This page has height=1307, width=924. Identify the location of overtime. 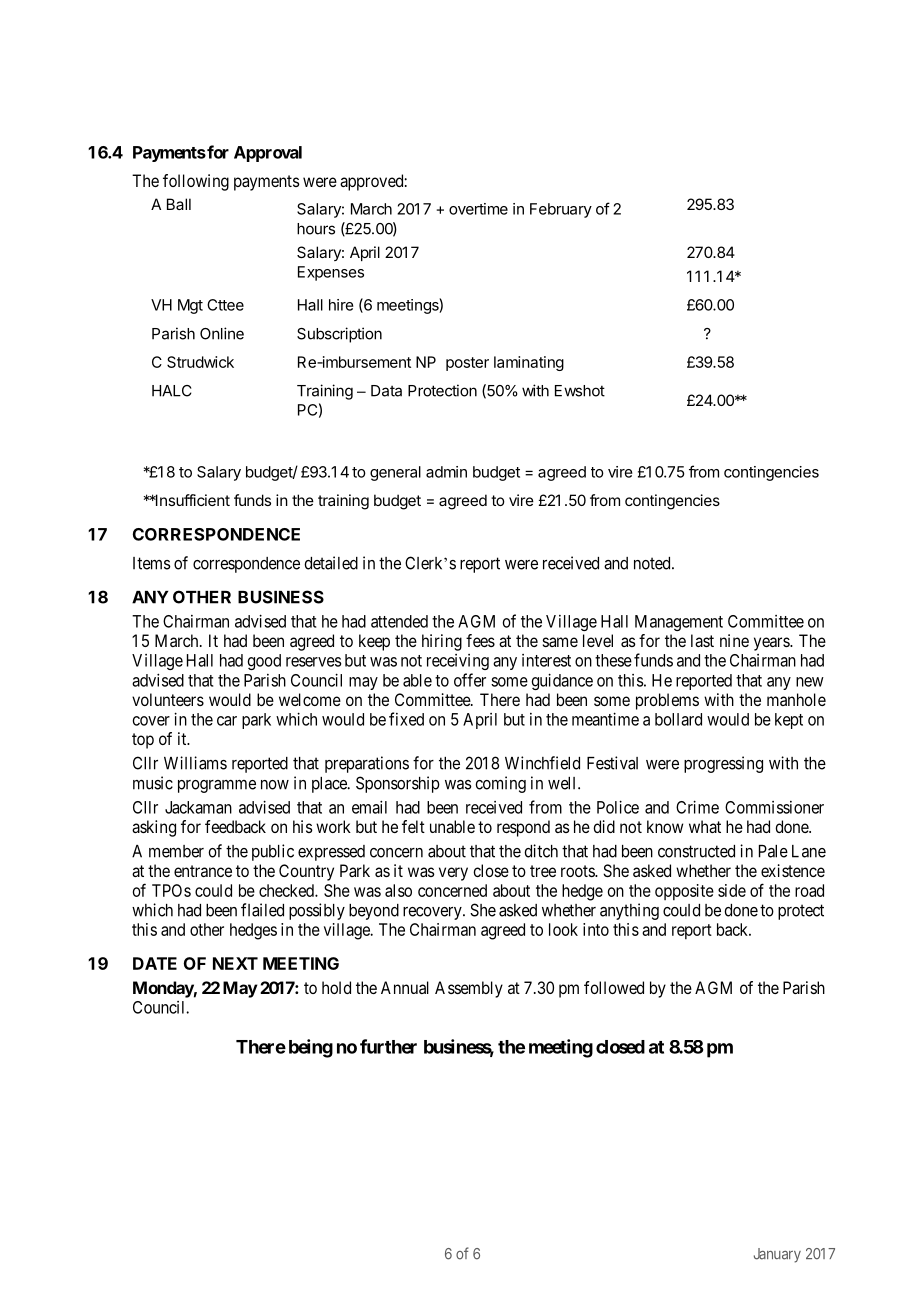
(478, 209).
